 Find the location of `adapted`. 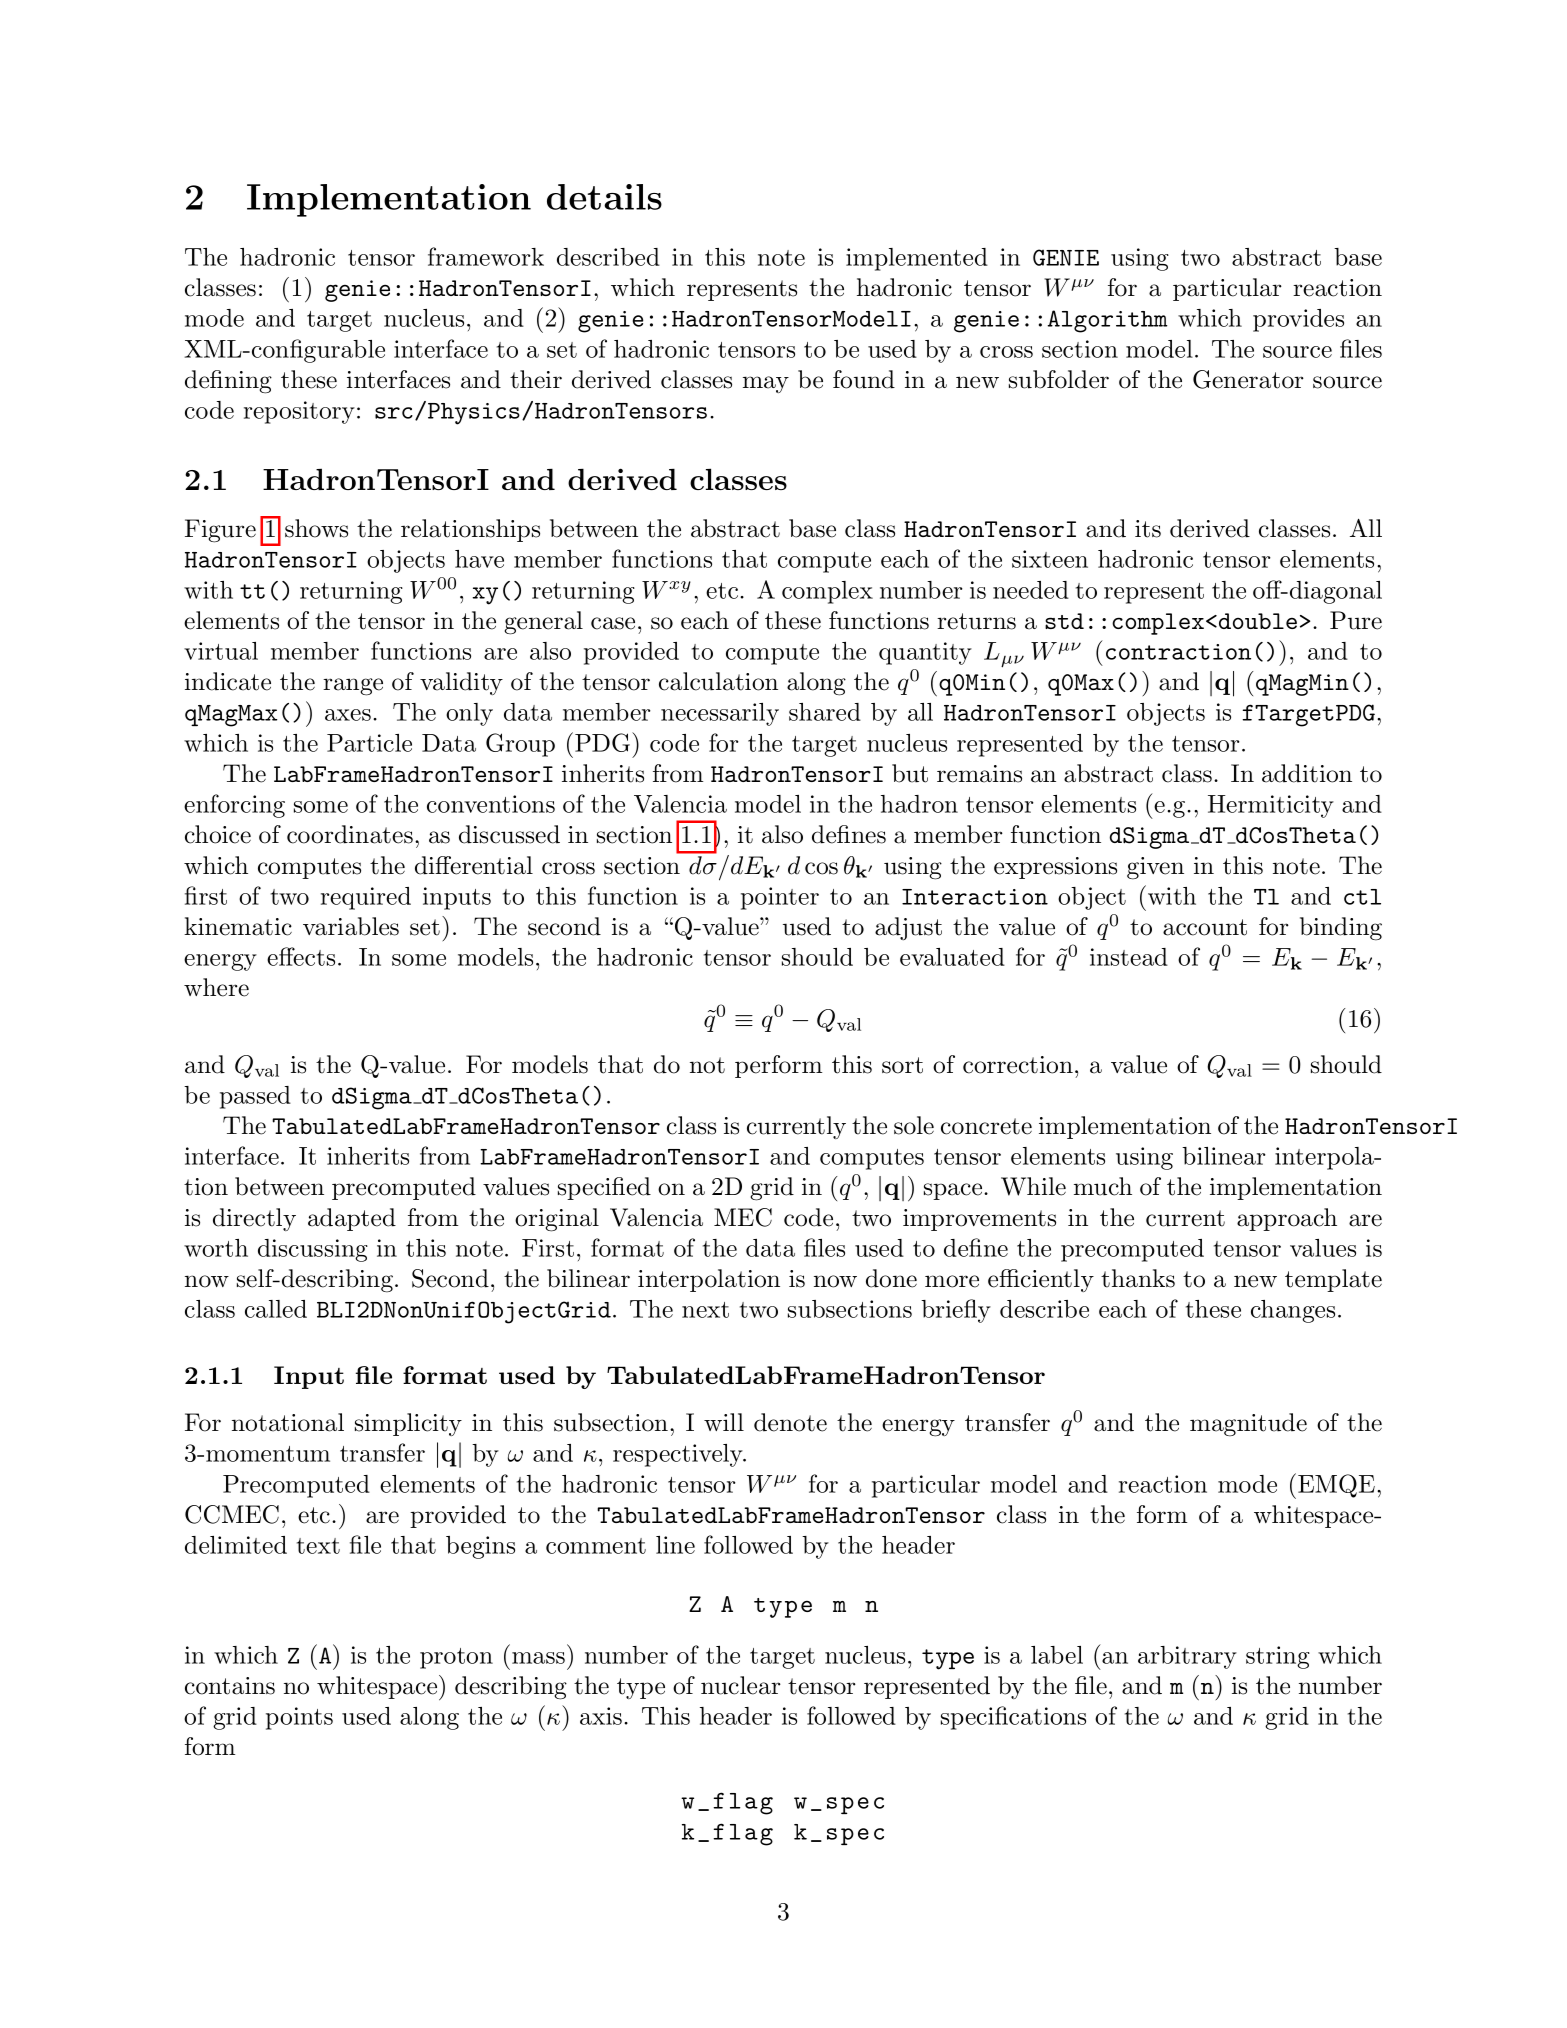

adapted is located at coordinates (352, 1219).
